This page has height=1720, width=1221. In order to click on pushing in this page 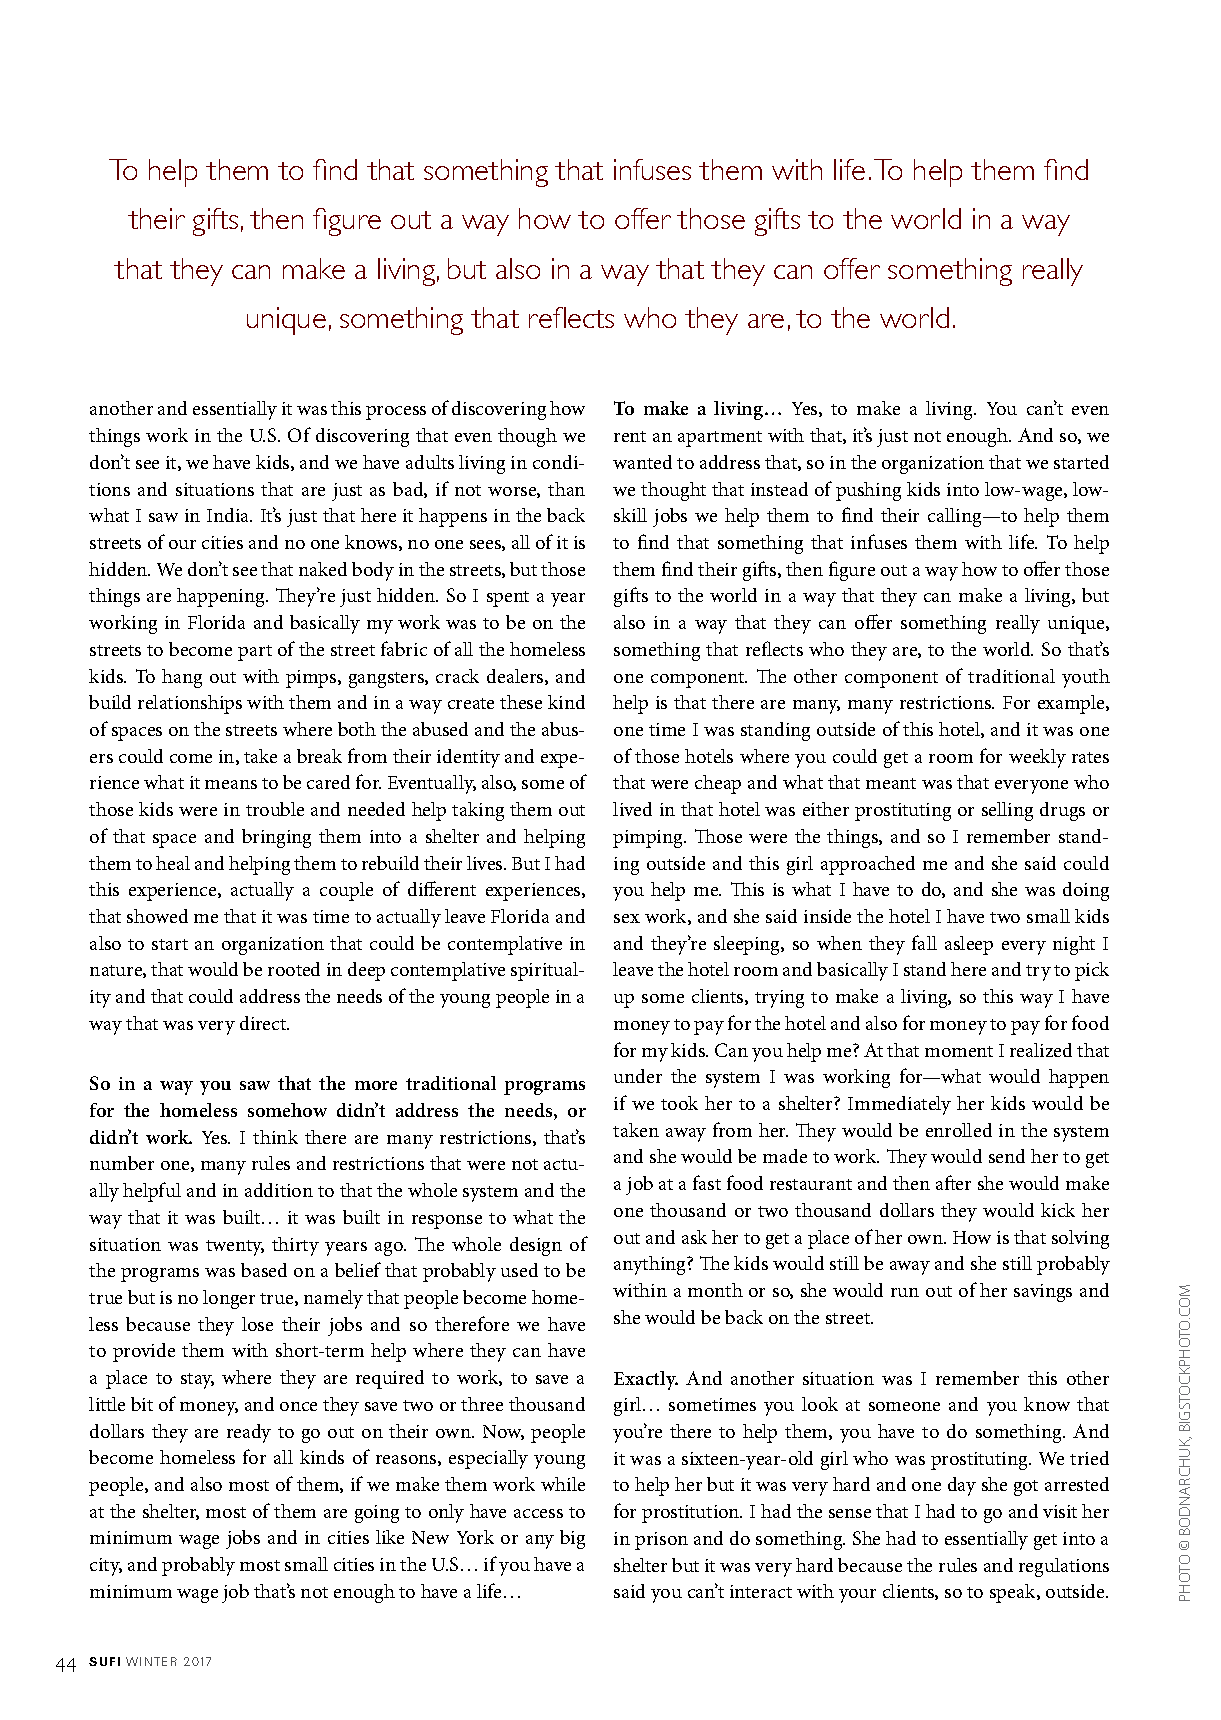, I will do `click(868, 491)`.
